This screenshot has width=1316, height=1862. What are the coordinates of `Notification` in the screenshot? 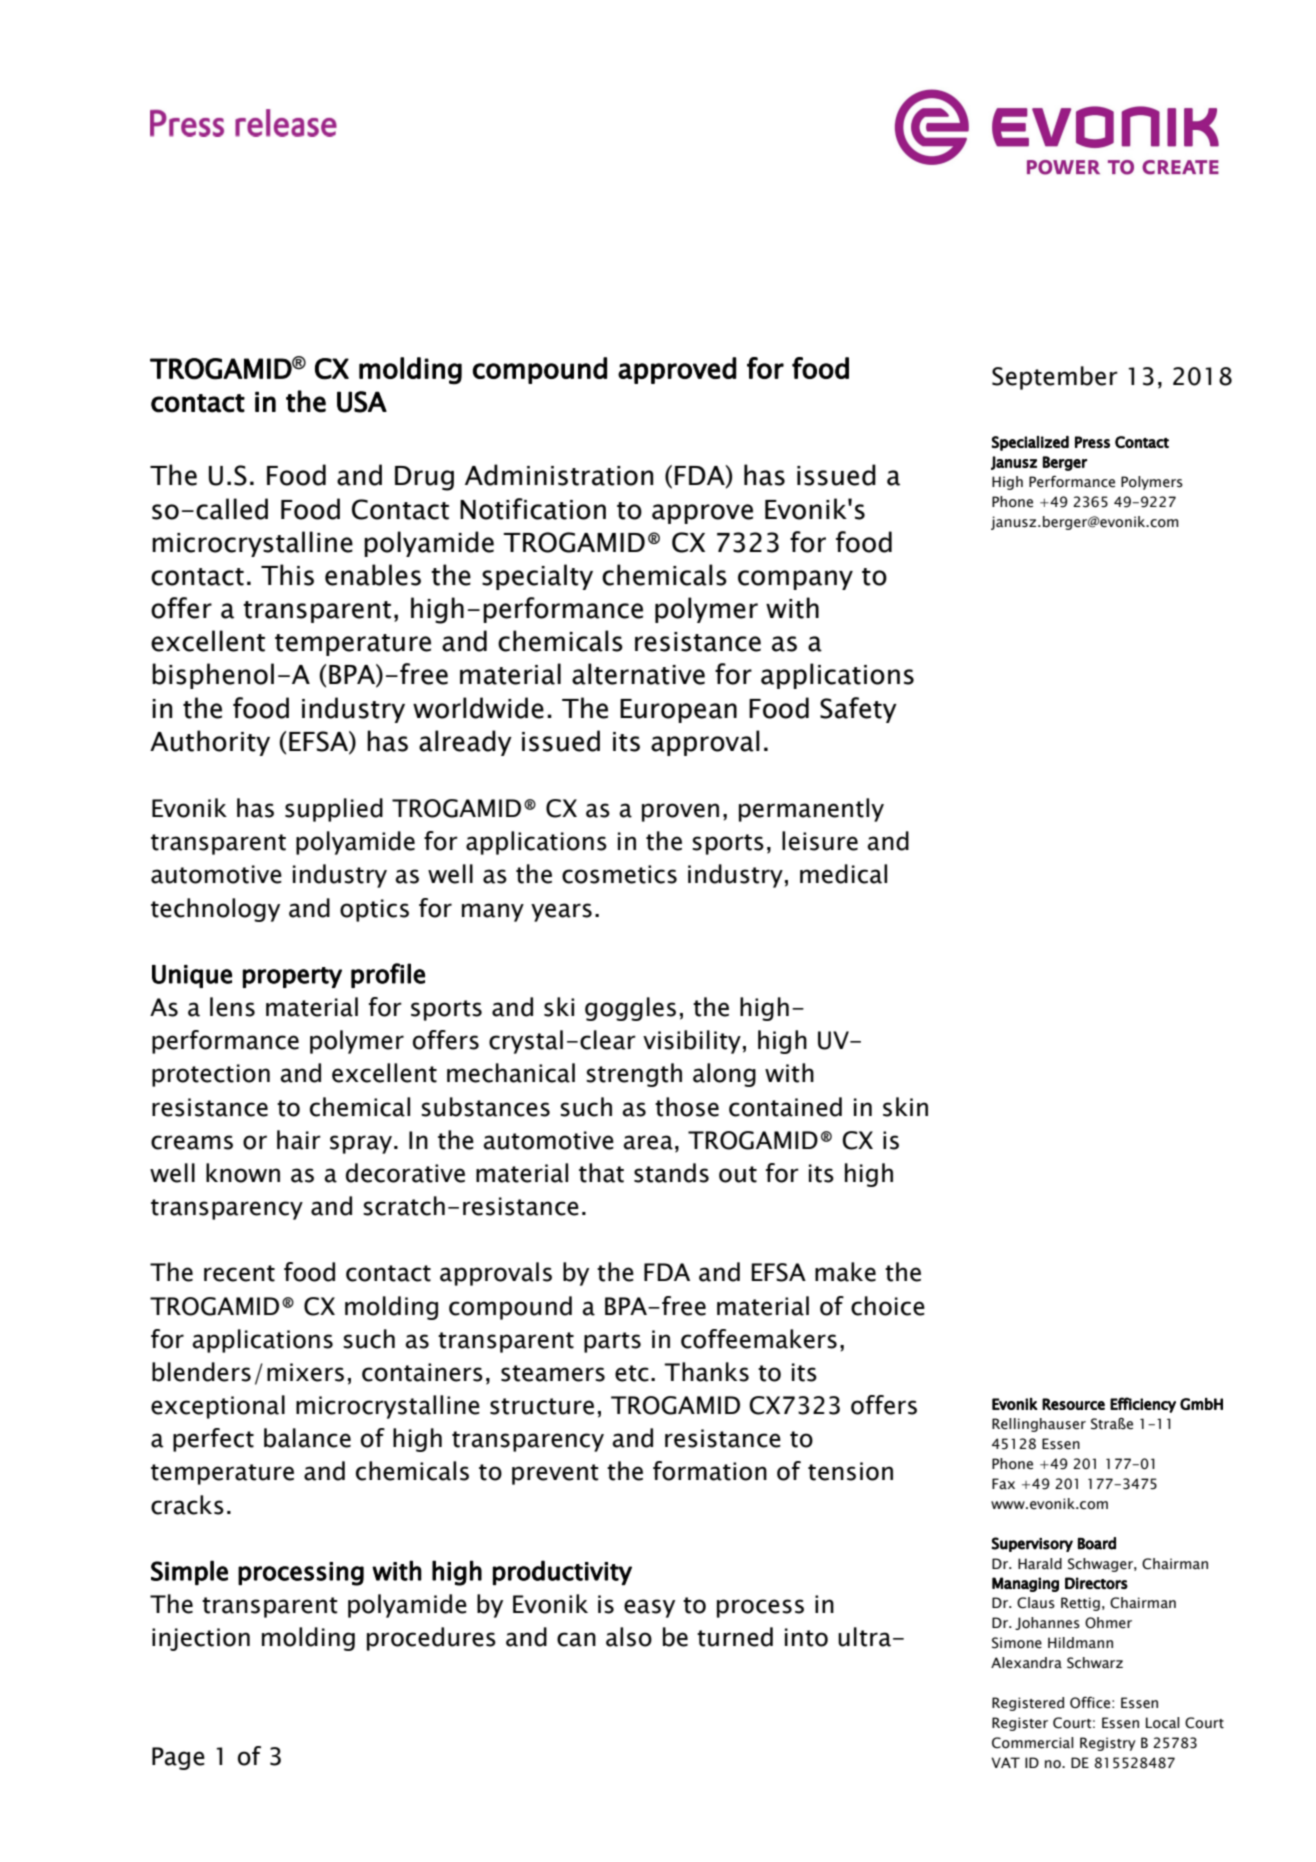 It's located at (533, 509).
